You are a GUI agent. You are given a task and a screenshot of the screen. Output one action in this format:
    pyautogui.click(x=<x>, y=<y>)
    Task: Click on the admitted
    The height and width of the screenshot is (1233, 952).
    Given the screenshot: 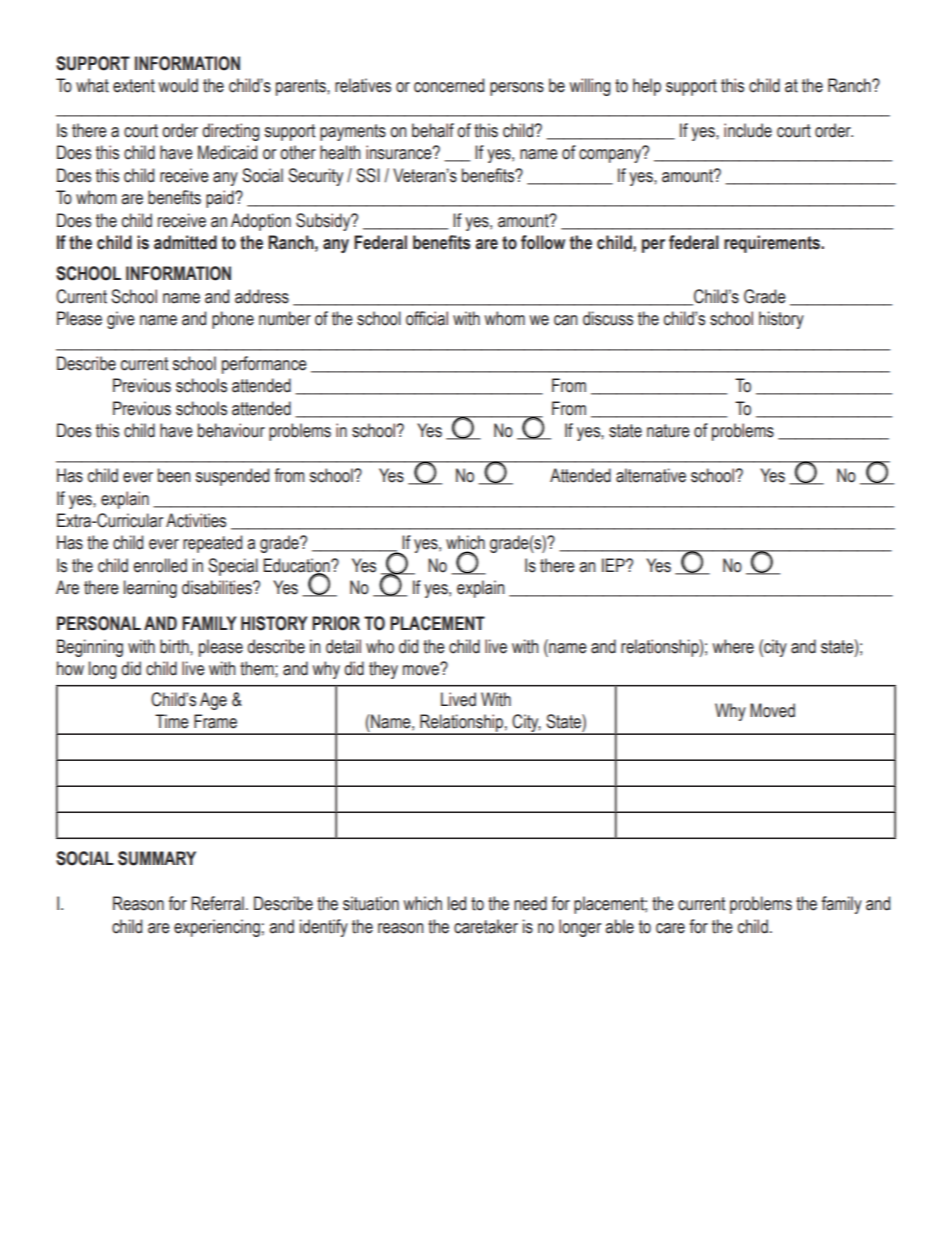 What is the action you would take?
    pyautogui.click(x=185, y=242)
